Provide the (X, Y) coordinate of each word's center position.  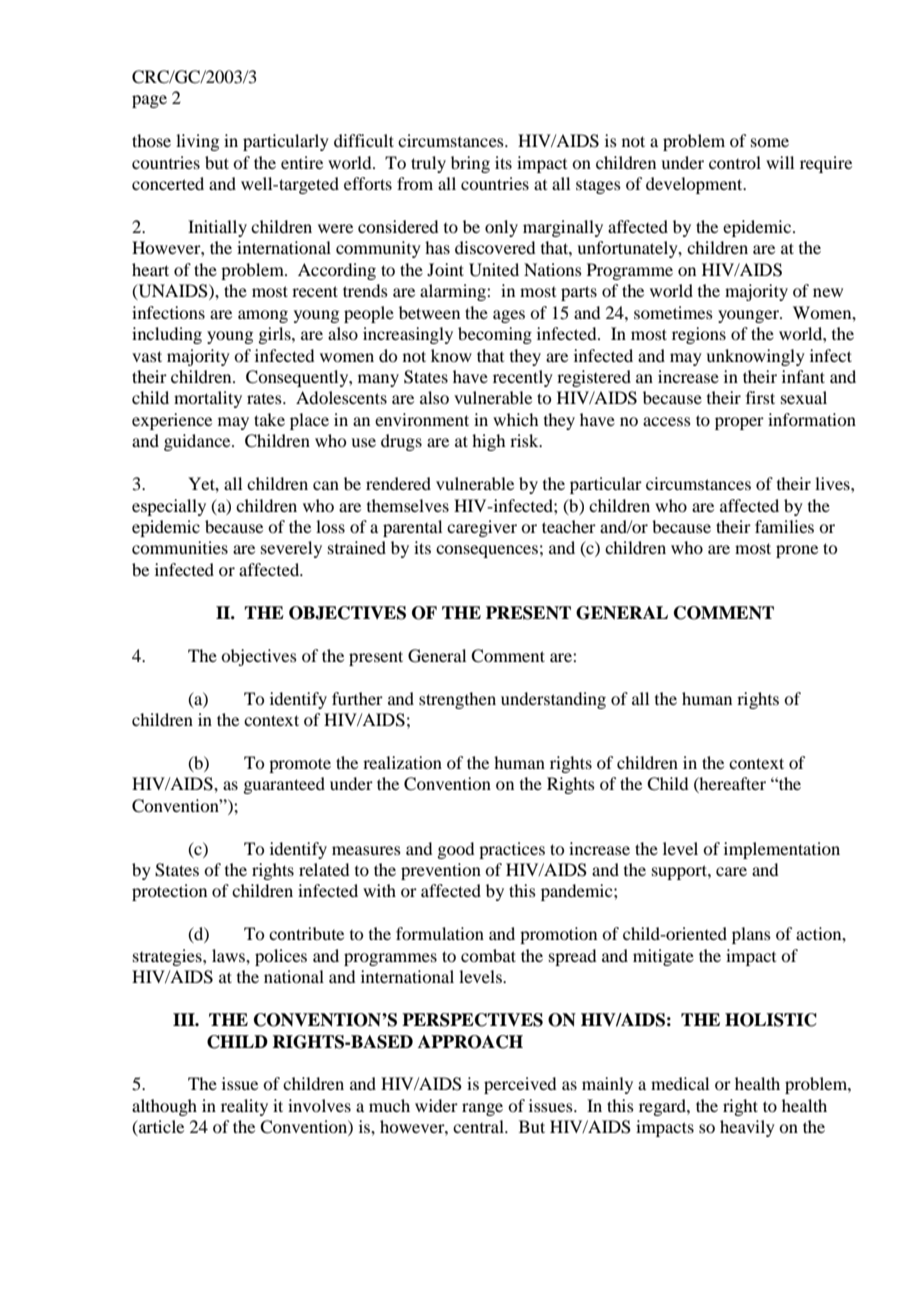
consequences (487, 551)
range (482, 1109)
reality (244, 1107)
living (197, 142)
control (735, 162)
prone (797, 551)
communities (180, 547)
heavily (747, 1128)
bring (470, 164)
